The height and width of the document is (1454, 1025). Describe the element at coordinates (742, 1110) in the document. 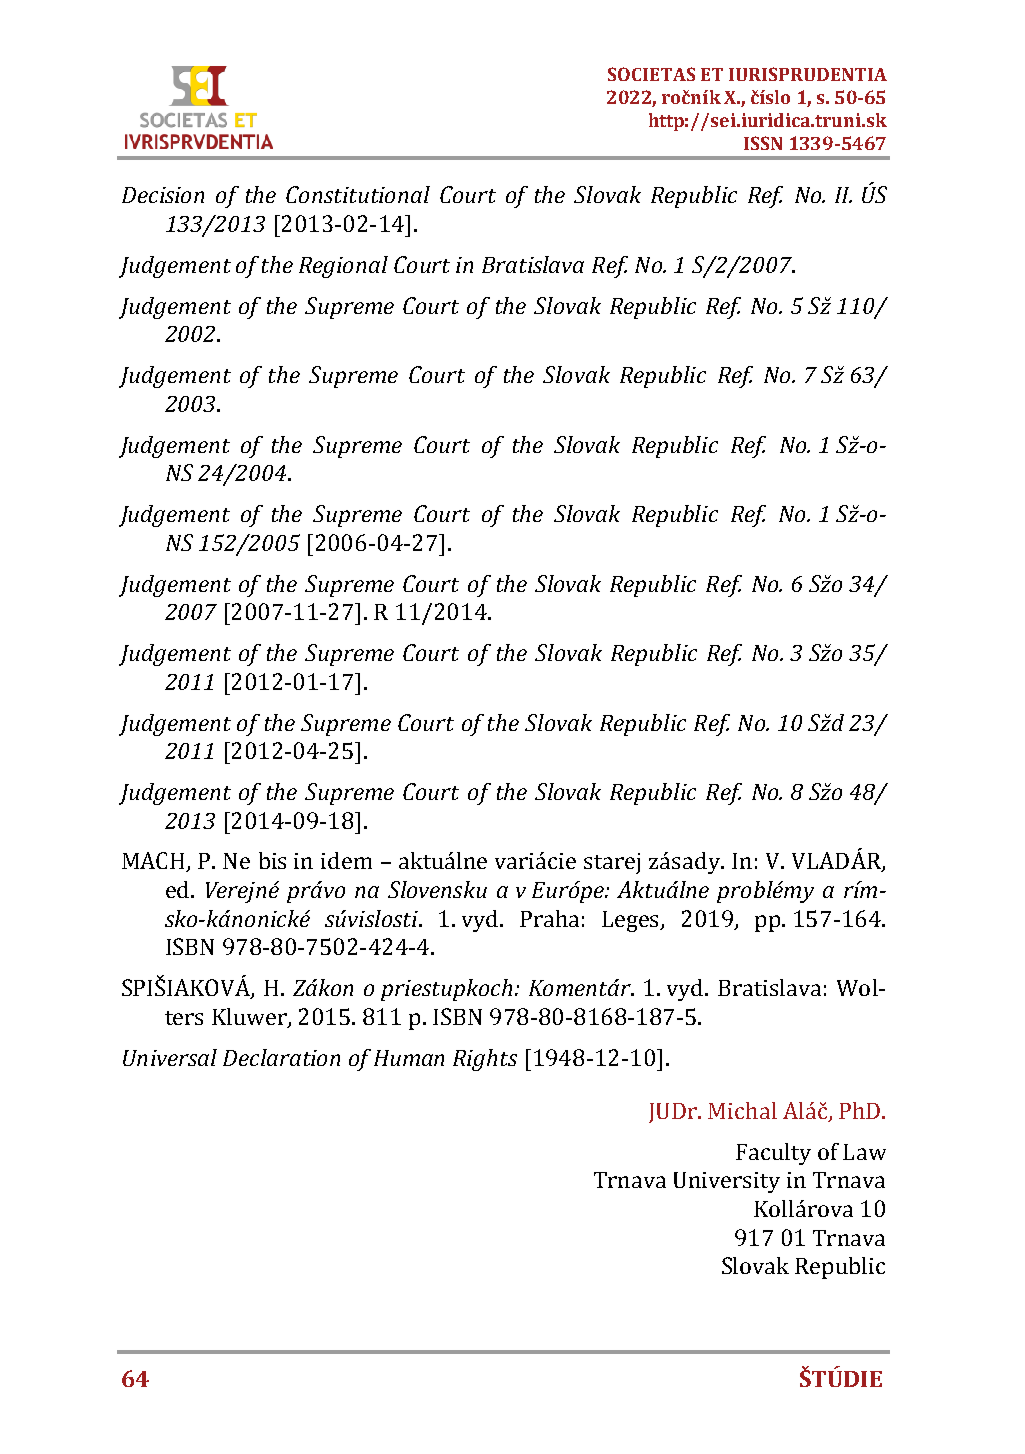

I see `Michal` at that location.
